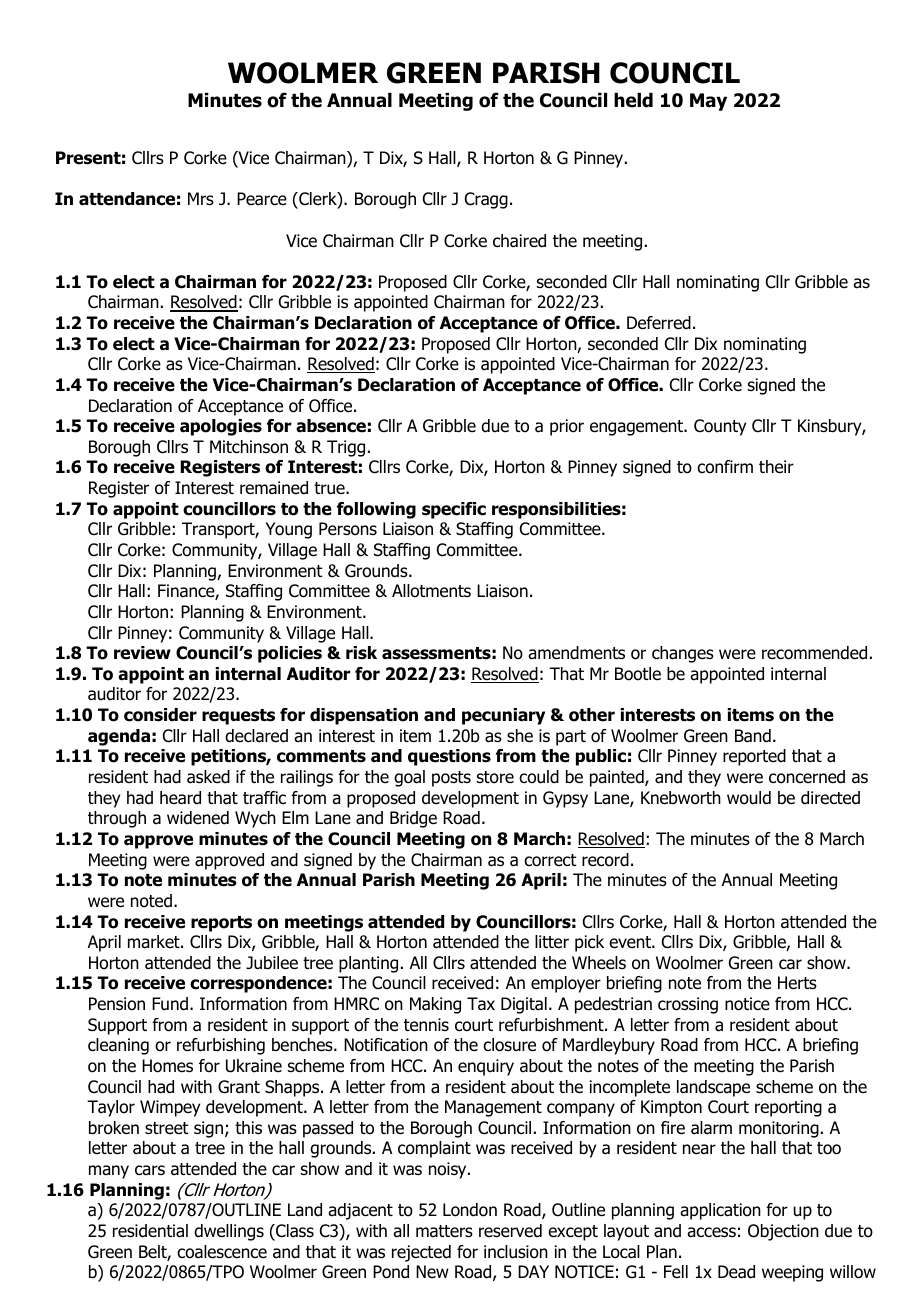 The width and height of the image is (924, 1308). I want to click on consider, so click(160, 715).
